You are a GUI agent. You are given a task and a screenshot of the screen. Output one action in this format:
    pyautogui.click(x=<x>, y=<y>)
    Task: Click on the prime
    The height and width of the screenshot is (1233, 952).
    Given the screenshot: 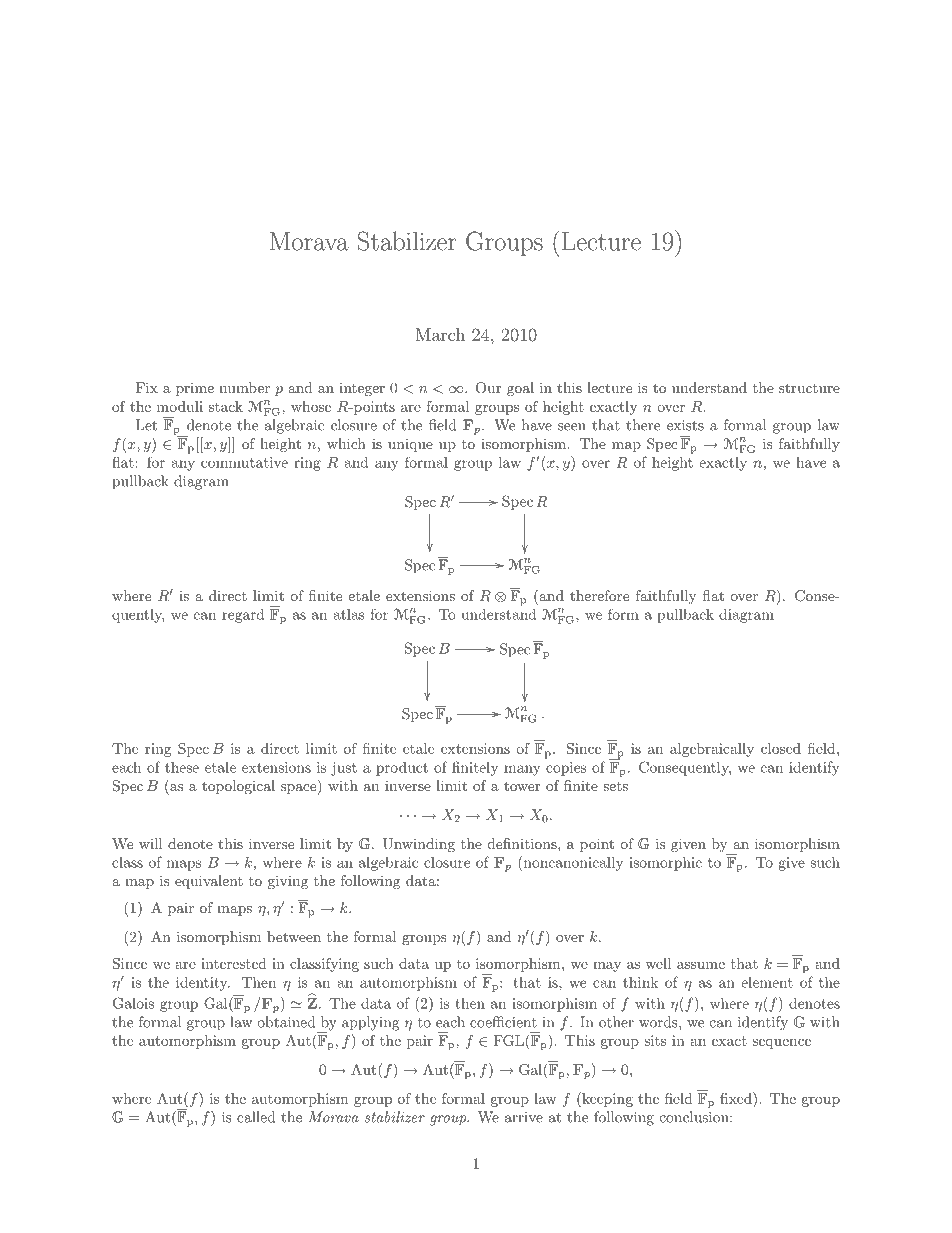 What is the action you would take?
    pyautogui.click(x=195, y=389)
